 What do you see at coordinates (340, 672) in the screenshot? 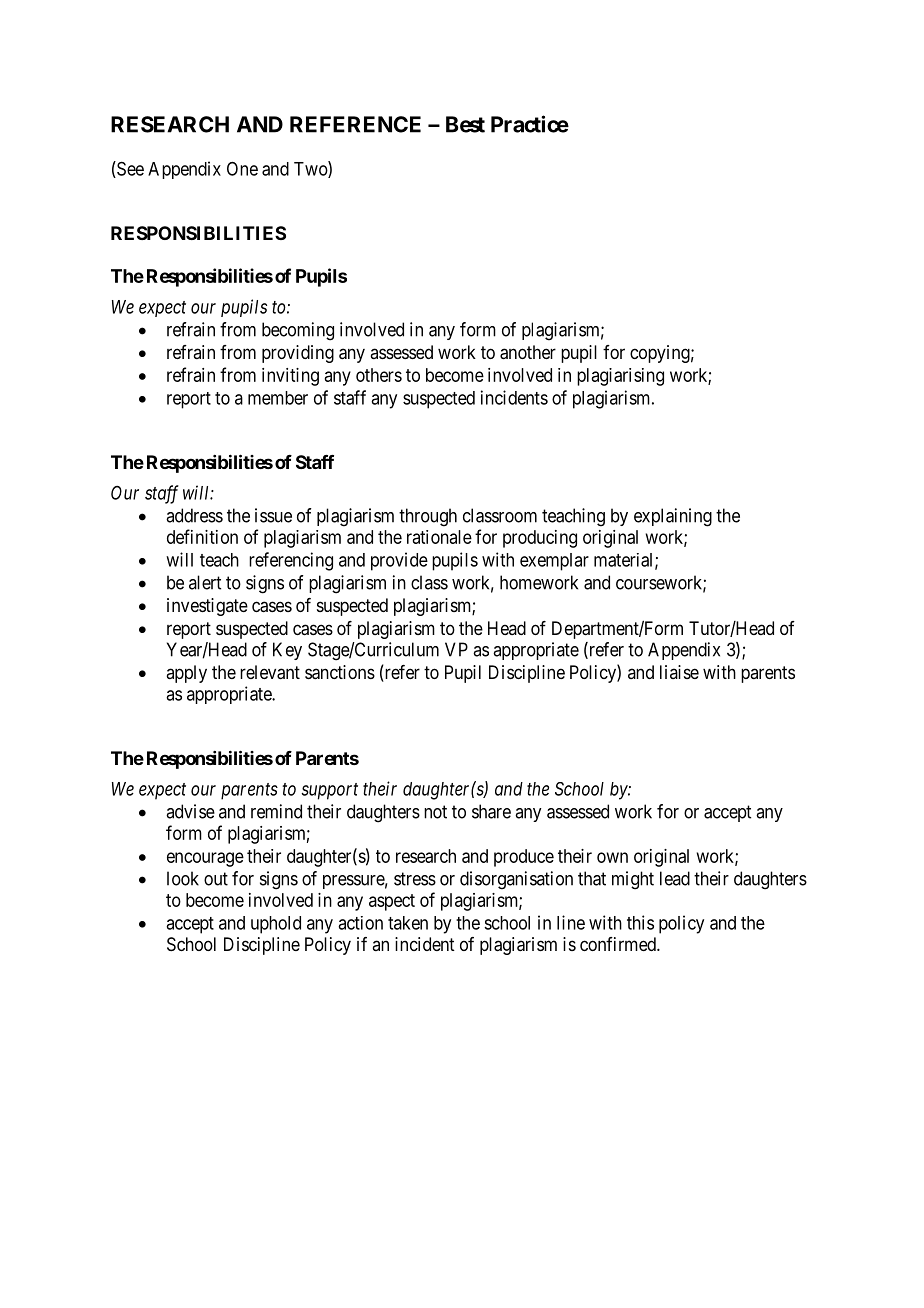
I see `sanctions` at bounding box center [340, 672].
